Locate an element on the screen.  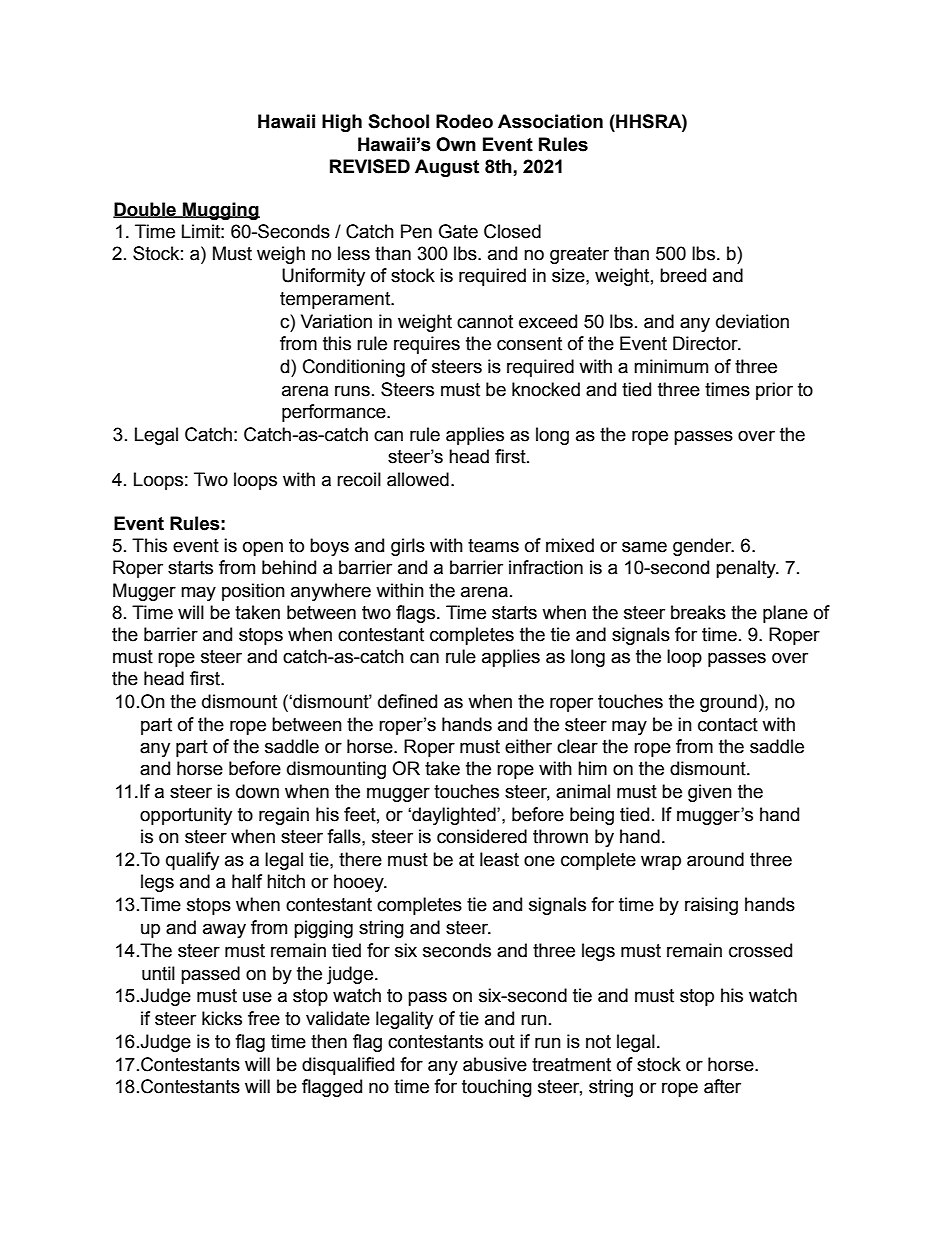
around is located at coordinates (715, 859).
